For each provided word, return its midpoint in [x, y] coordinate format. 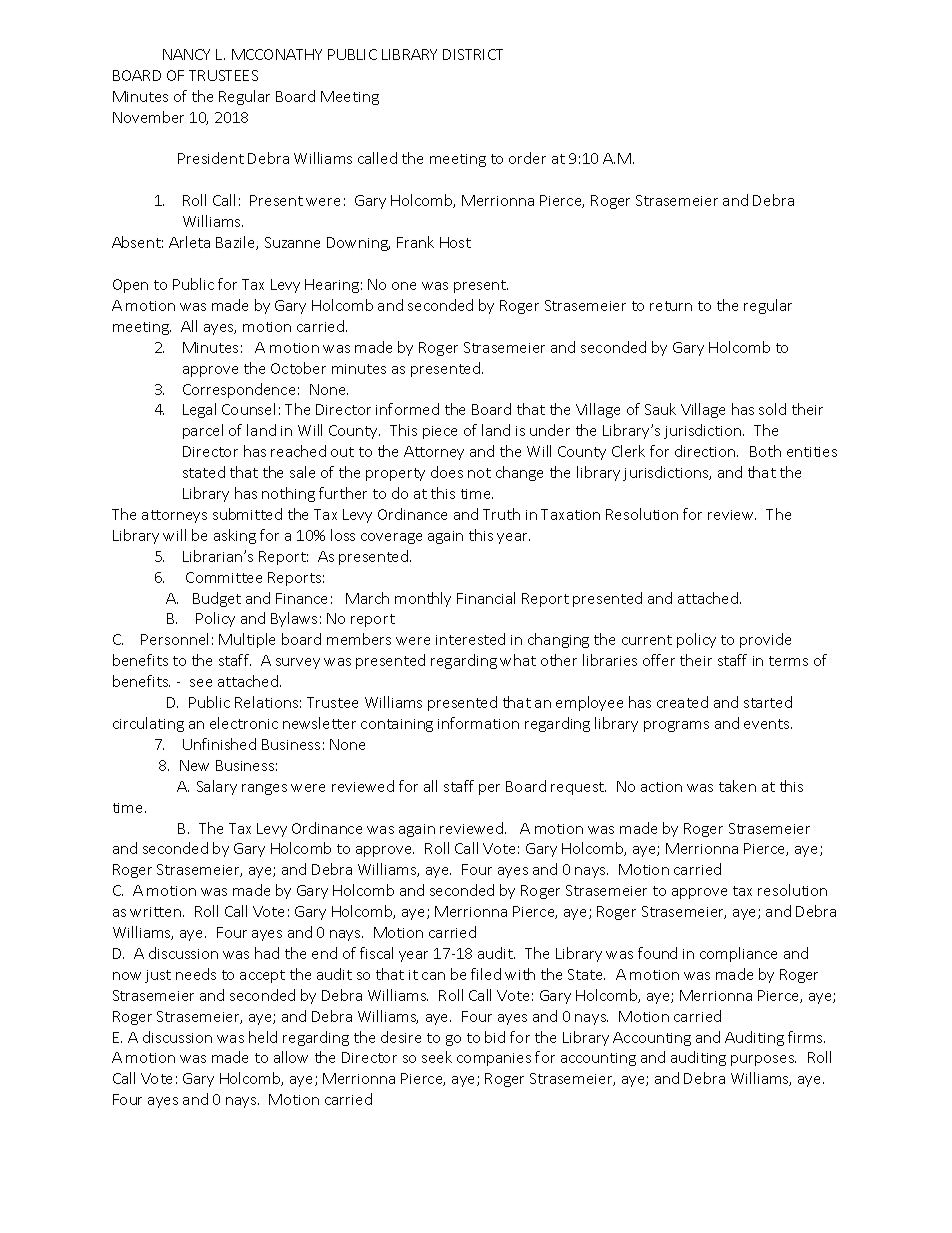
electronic [244, 723]
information [478, 723]
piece [440, 432]
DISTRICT [473, 54]
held [263, 1037]
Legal [199, 410]
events [768, 724]
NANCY [186, 54]
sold [772, 409]
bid [495, 1037]
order [527, 158]
